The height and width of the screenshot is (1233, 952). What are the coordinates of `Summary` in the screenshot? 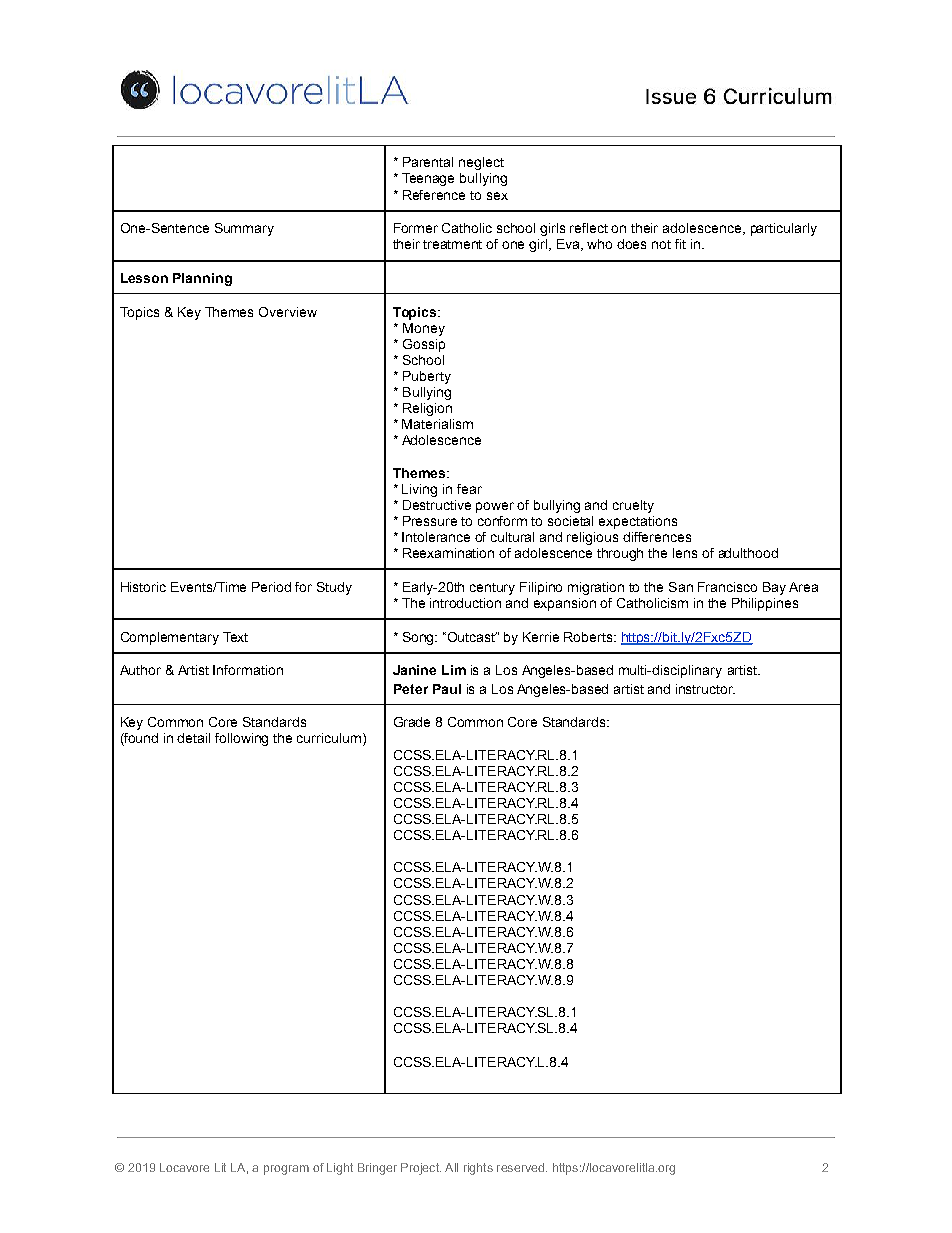 It's located at (244, 229).
